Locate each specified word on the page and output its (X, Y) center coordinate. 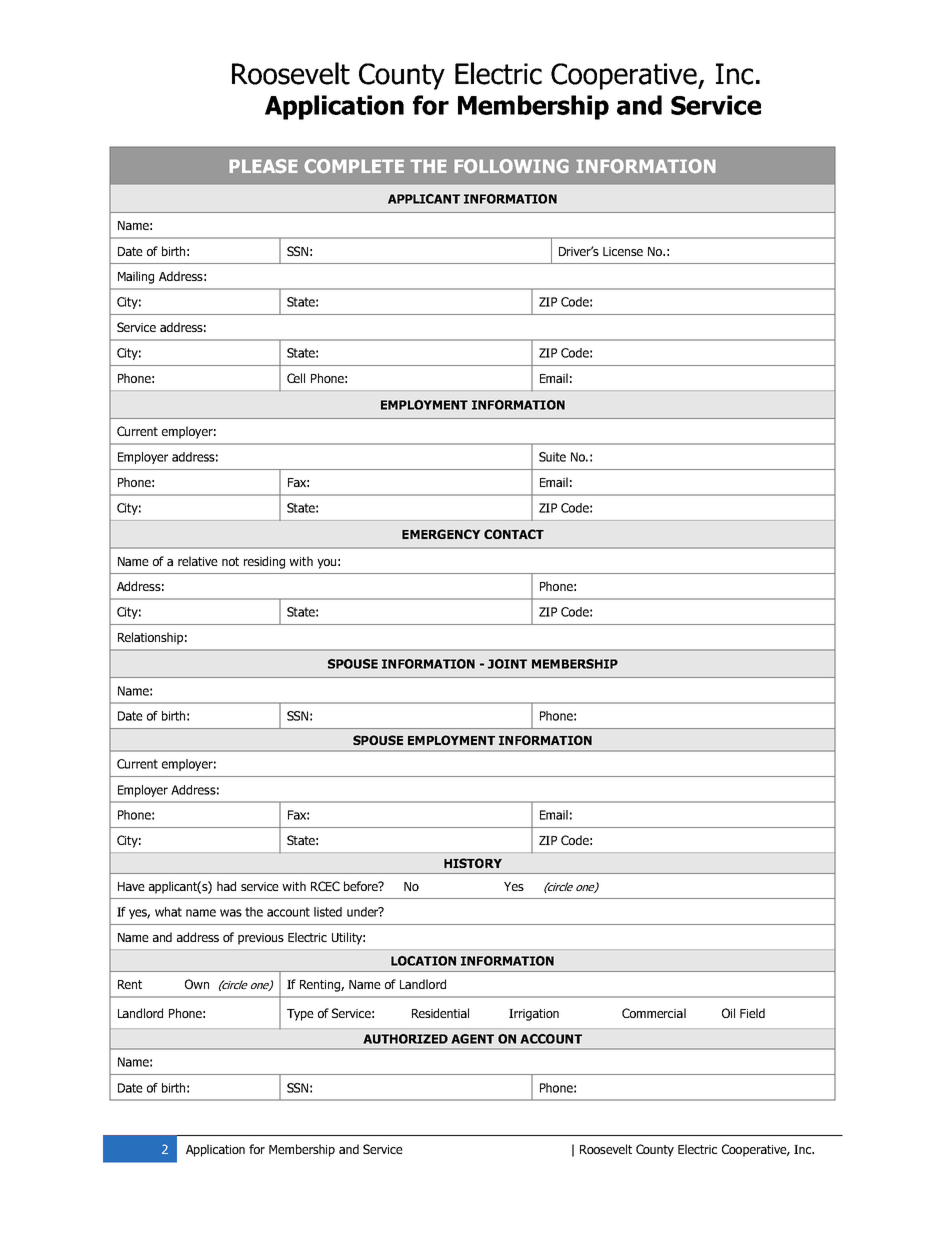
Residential (440, 1013)
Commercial (654, 1013)
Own (197, 984)
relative (198, 561)
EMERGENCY (441, 534)
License (623, 251)
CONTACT (514, 534)
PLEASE (263, 166)
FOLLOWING (511, 166)
